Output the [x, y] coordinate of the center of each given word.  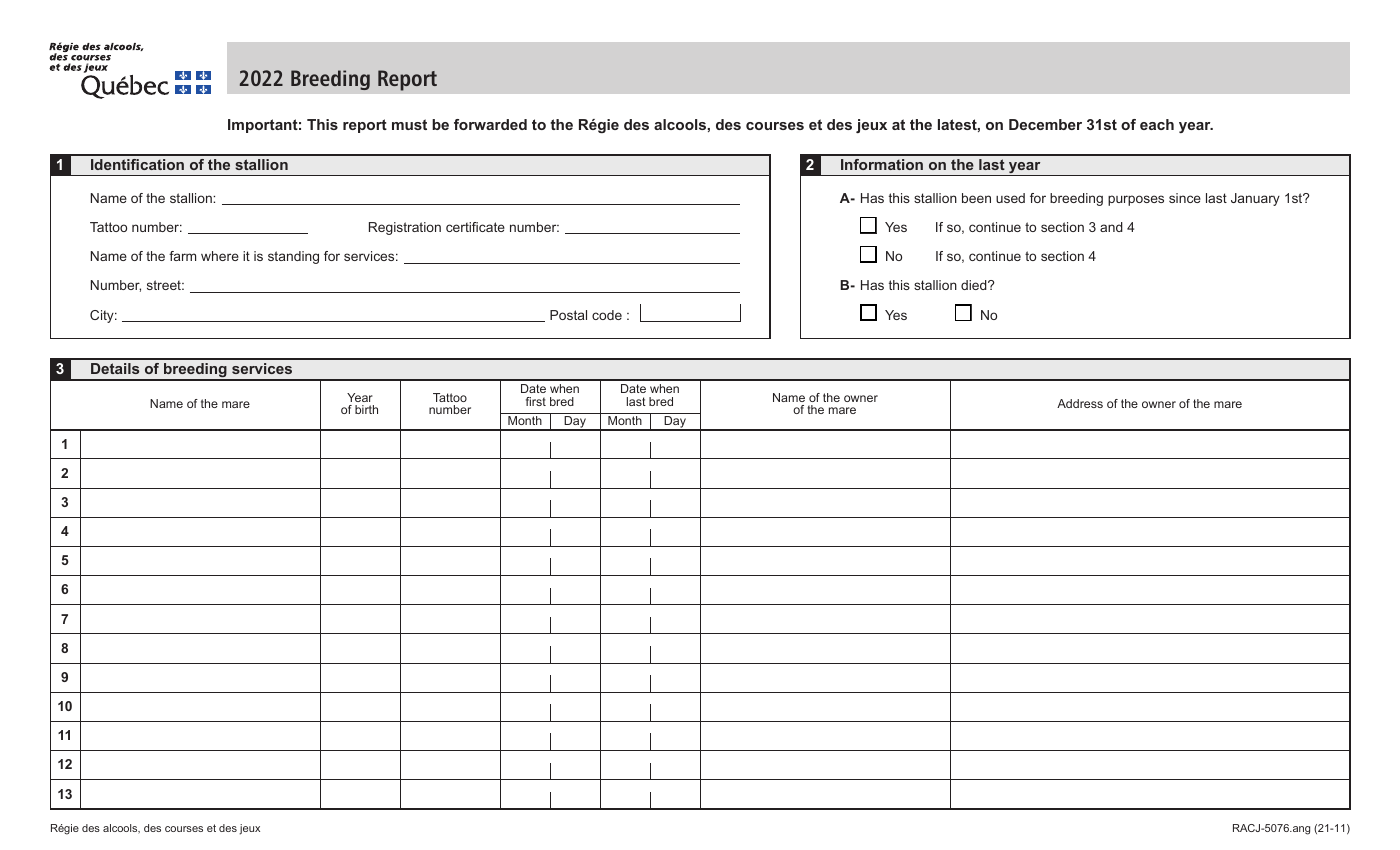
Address [1080, 403]
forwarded [490, 124]
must [409, 124]
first [536, 401]
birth [366, 409]
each [1157, 124]
